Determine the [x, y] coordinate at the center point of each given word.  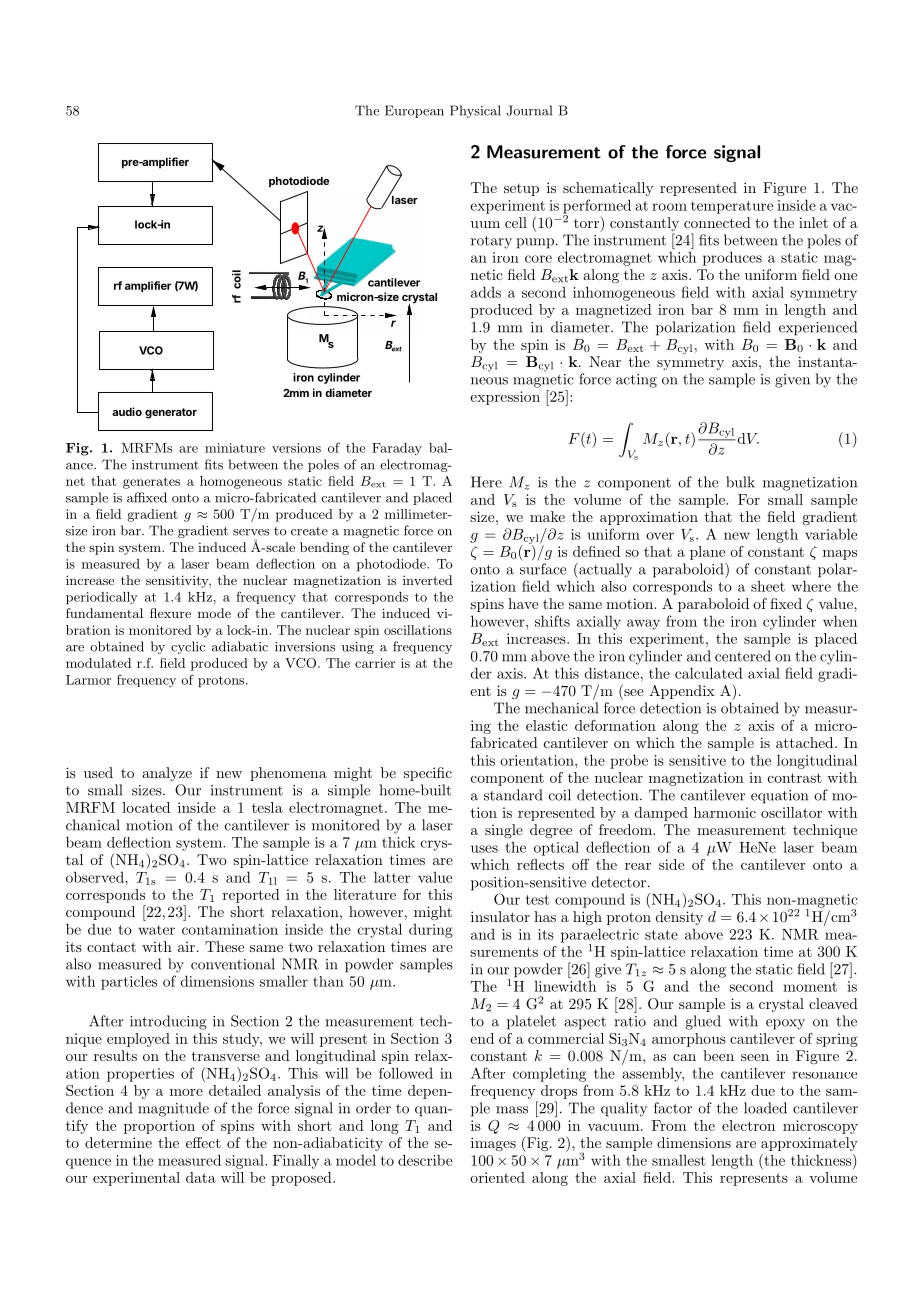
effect [203, 1142]
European [414, 111]
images [493, 1144]
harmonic [725, 812]
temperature [732, 207]
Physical [475, 111]
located [146, 807]
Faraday [397, 449]
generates [151, 483]
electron [748, 1125]
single [504, 831]
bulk [740, 482]
